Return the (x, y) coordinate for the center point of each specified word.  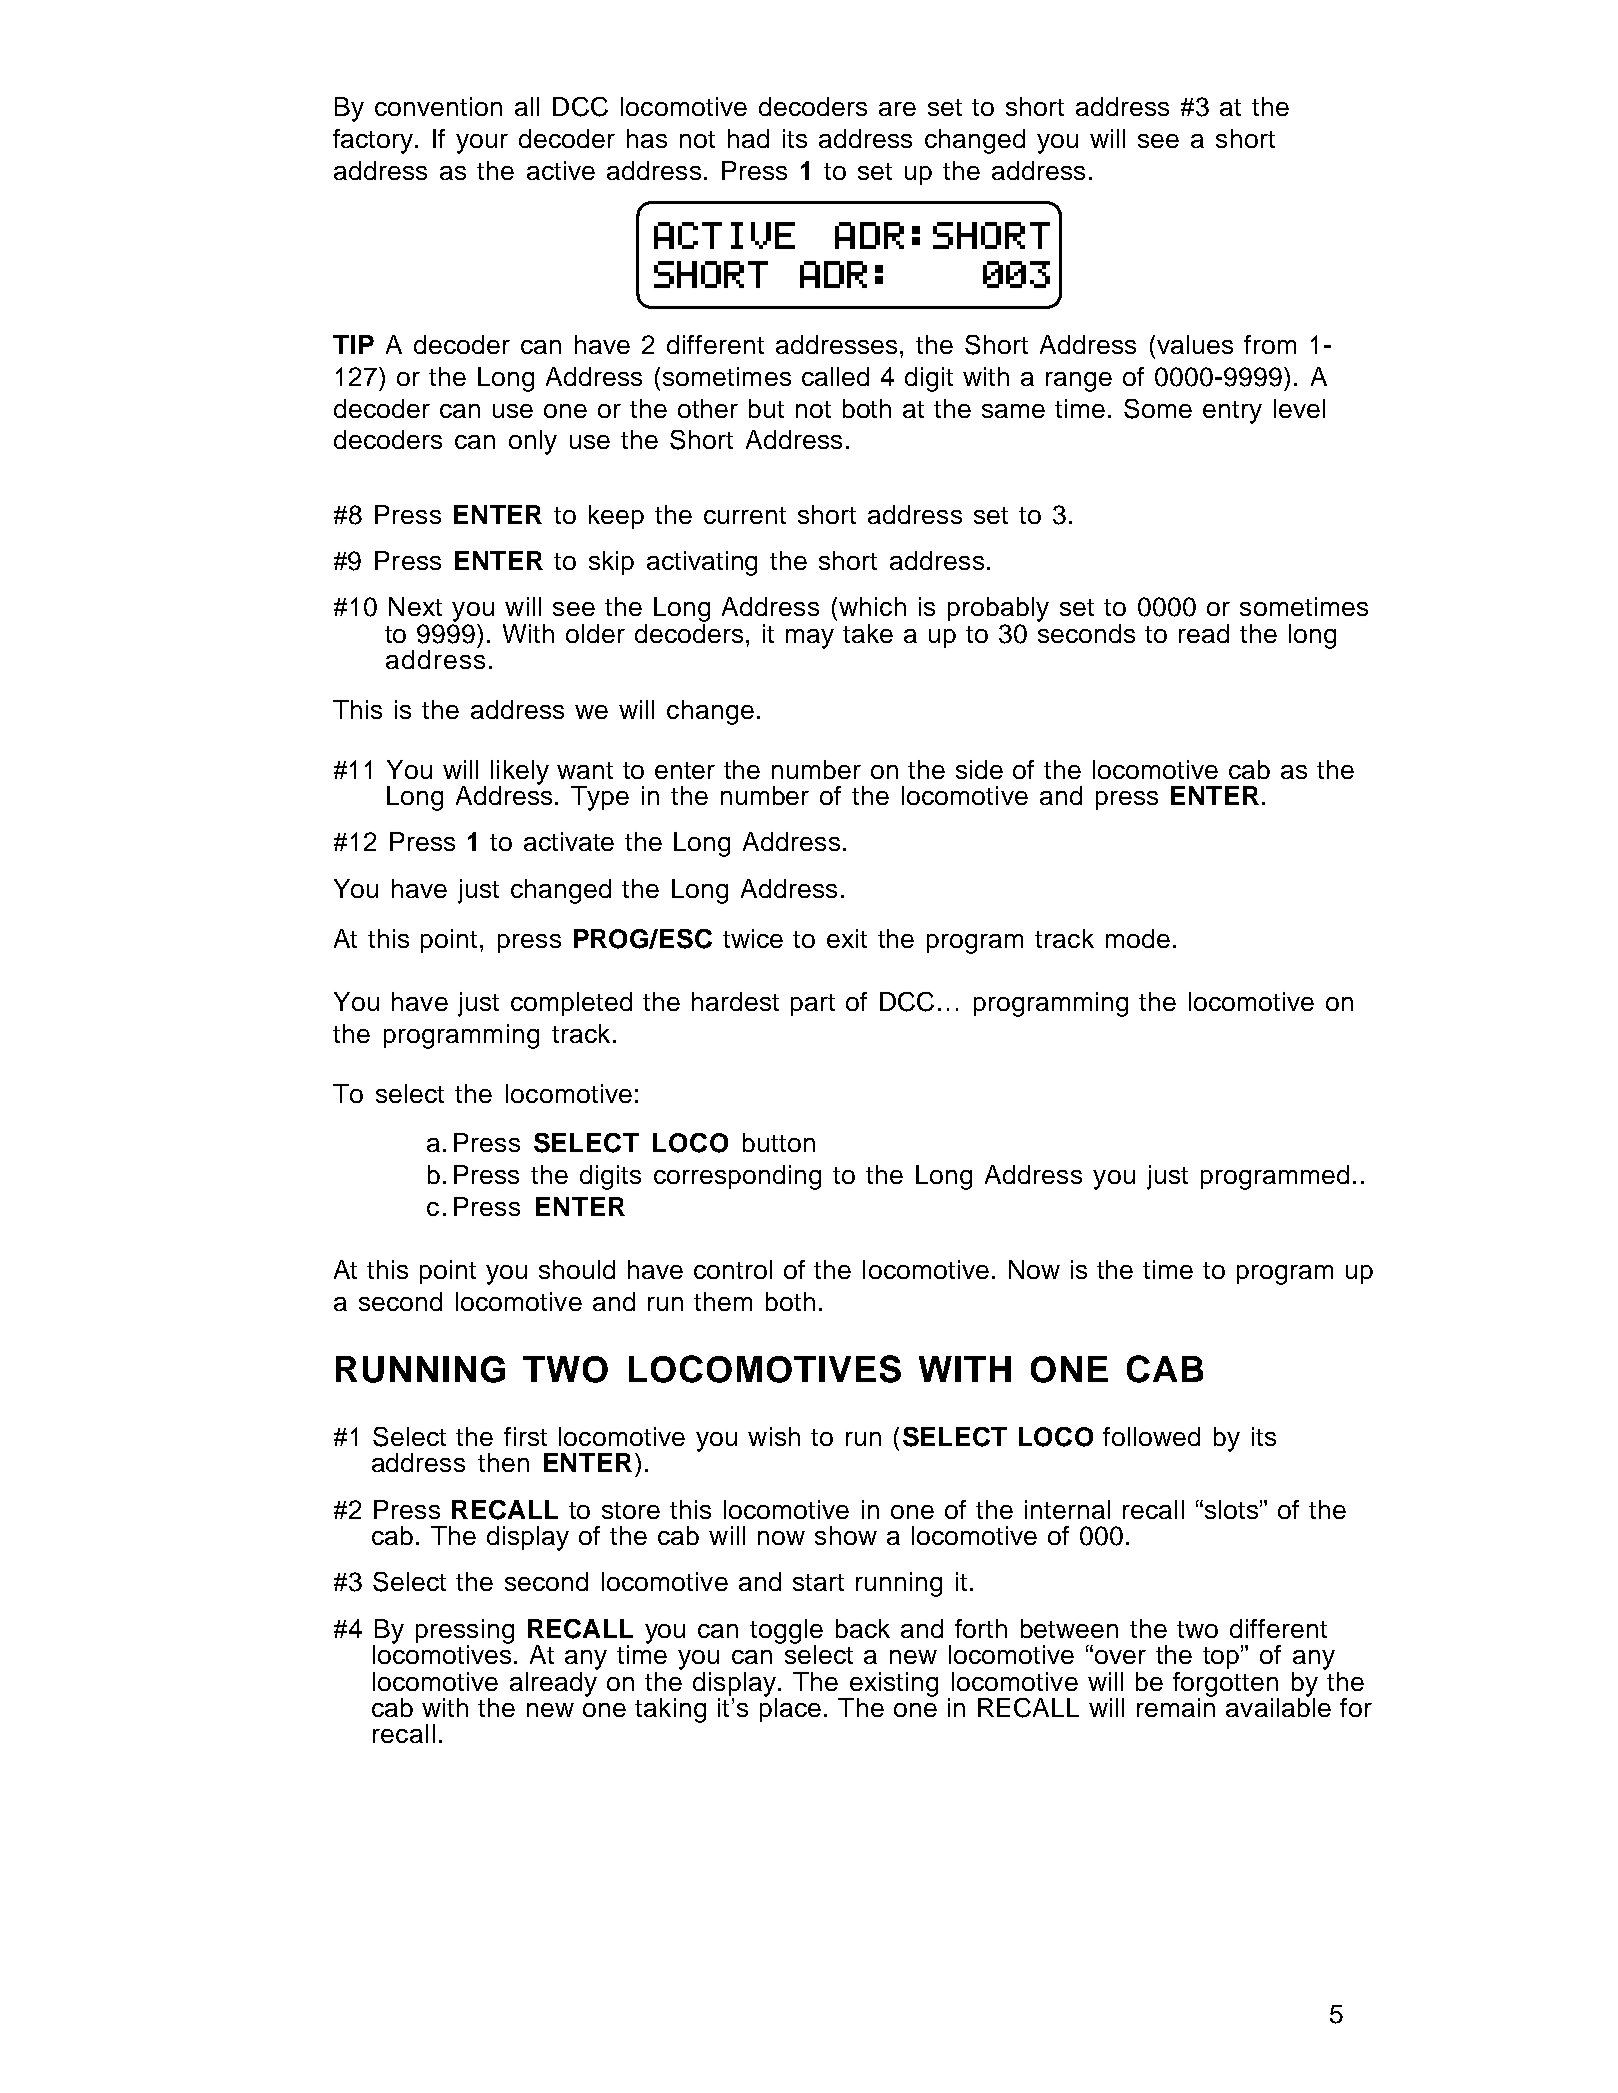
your (482, 144)
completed (571, 1004)
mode (1138, 938)
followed (1151, 1436)
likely (520, 773)
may (810, 639)
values (1193, 344)
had (748, 138)
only (533, 442)
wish (774, 1436)
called (835, 376)
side (979, 769)
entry (1232, 412)
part (813, 1005)
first (525, 1436)
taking (670, 1710)
